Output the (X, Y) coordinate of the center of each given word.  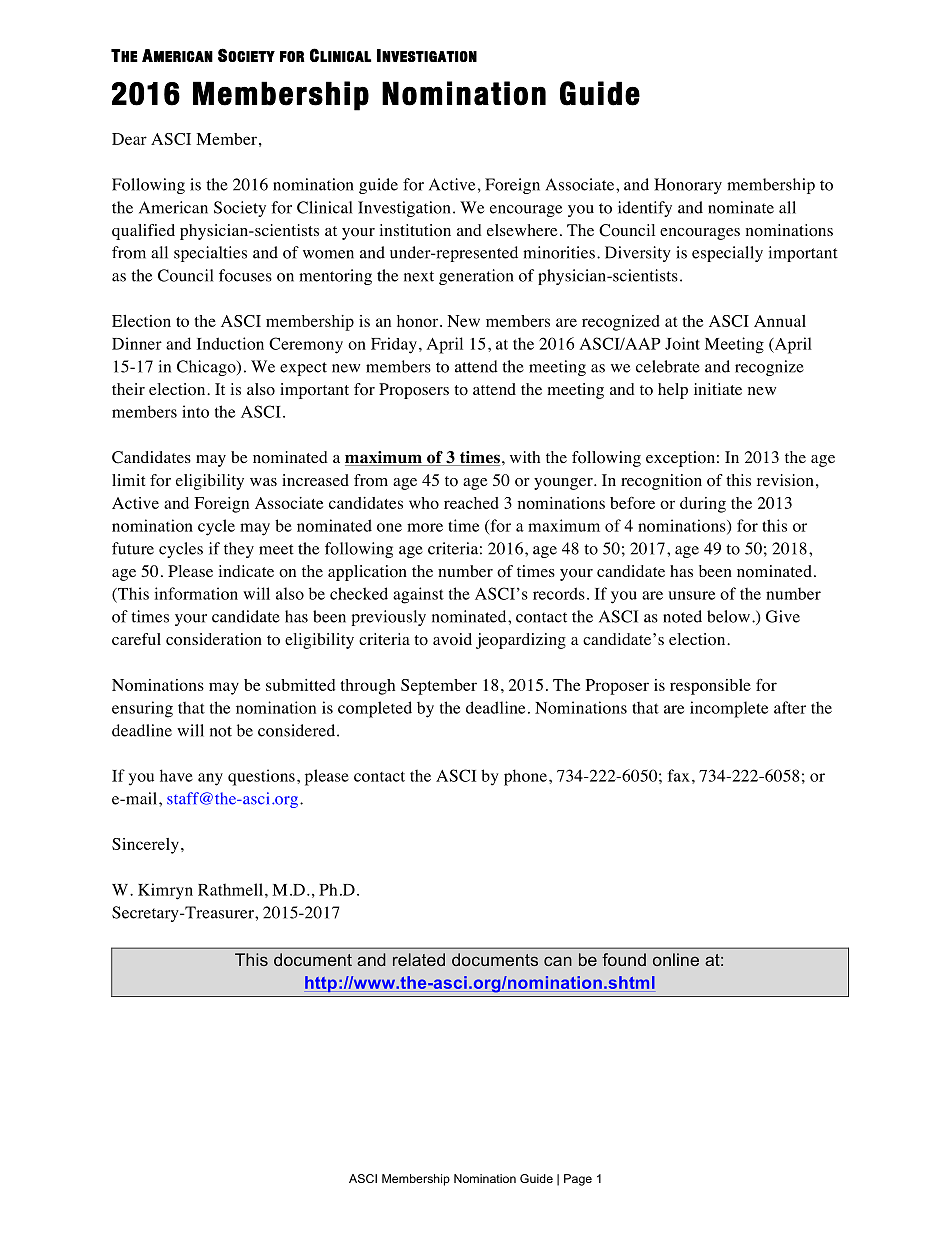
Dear (129, 139)
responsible (710, 687)
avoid (452, 639)
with (525, 457)
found (624, 959)
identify (645, 209)
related (419, 959)
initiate (718, 389)
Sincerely (145, 846)
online (676, 959)
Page (578, 1180)
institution (415, 230)
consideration (214, 639)
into (195, 411)
